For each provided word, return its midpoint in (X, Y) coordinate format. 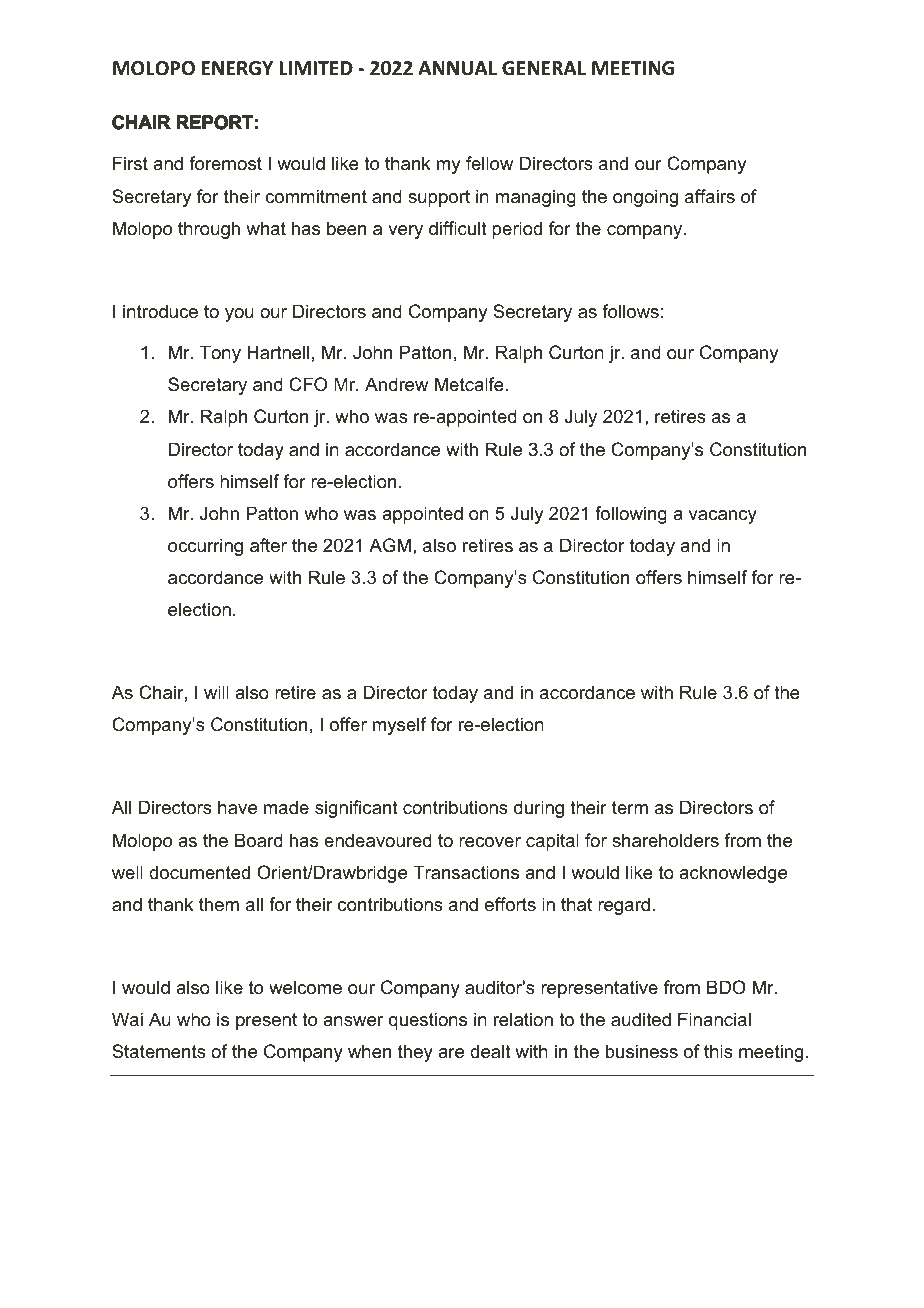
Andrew (396, 384)
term (630, 807)
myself (399, 726)
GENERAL (544, 68)
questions (428, 1021)
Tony (220, 354)
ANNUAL (457, 68)
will (216, 692)
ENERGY (237, 68)
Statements (159, 1051)
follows (630, 311)
